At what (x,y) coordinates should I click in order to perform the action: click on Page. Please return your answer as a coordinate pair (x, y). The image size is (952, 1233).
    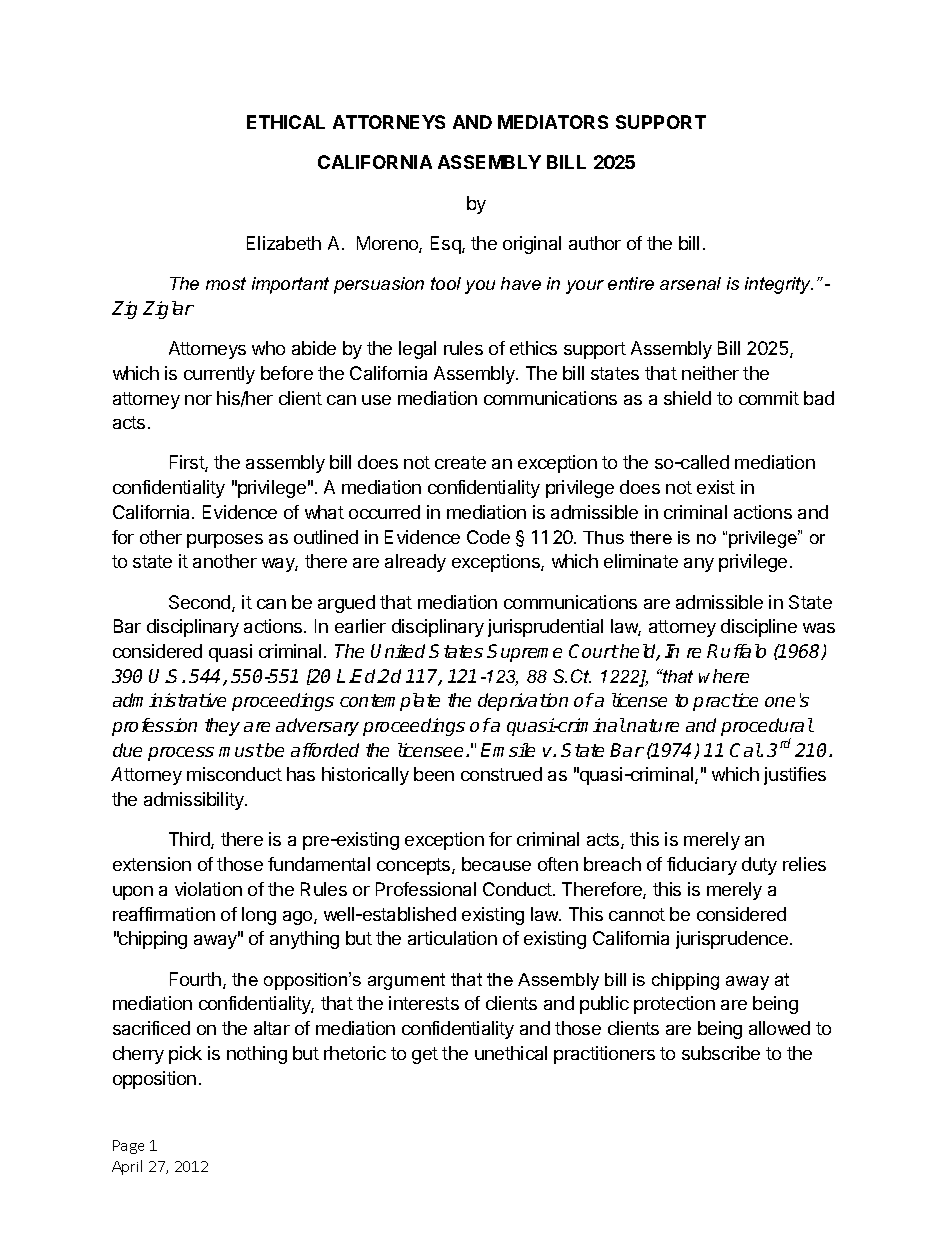
    Looking at the image, I should click on (128, 1147).
